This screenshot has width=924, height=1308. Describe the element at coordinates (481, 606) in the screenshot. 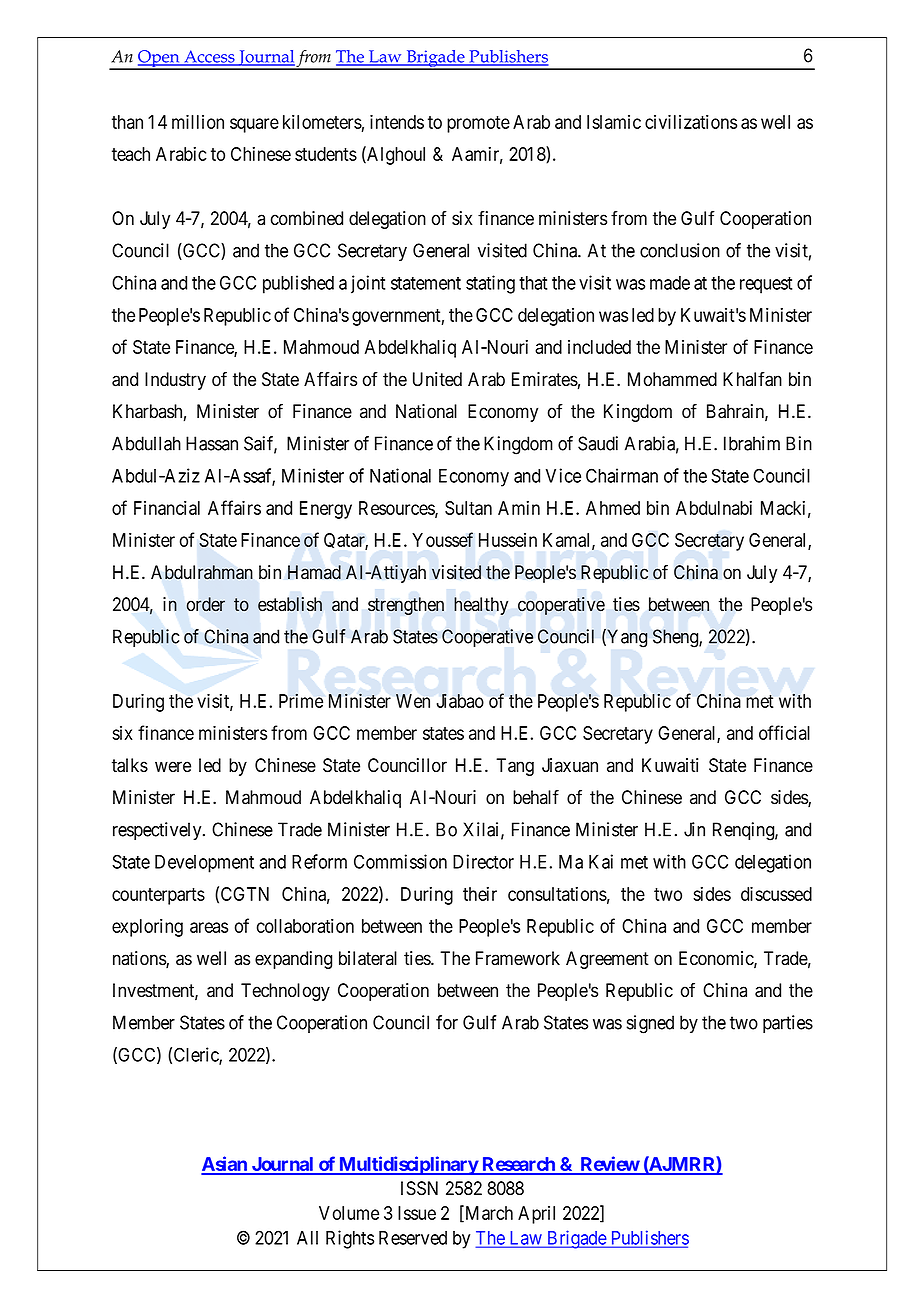

I see `healthy` at that location.
